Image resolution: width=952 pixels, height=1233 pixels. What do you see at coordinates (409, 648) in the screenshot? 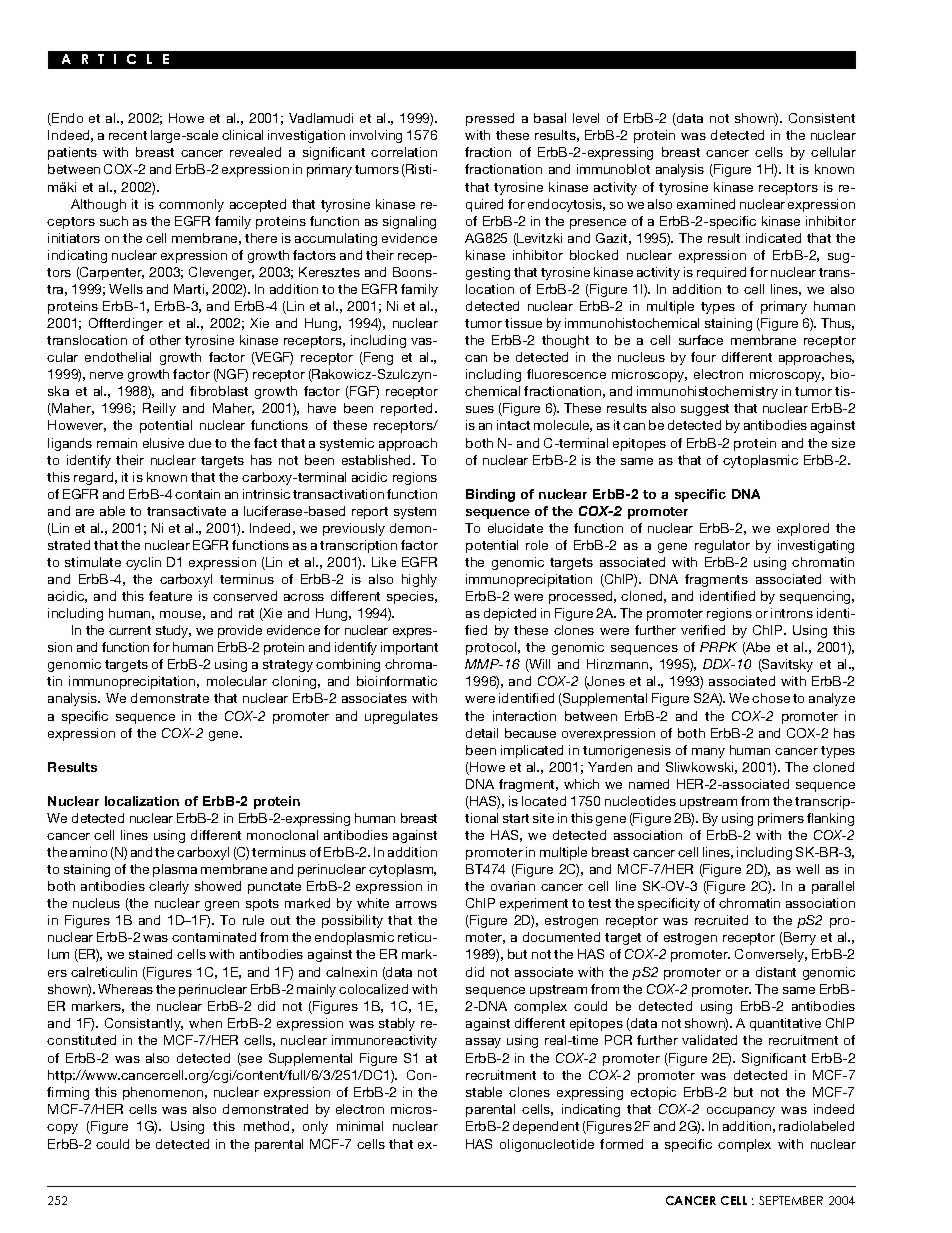
I see `important` at bounding box center [409, 648].
